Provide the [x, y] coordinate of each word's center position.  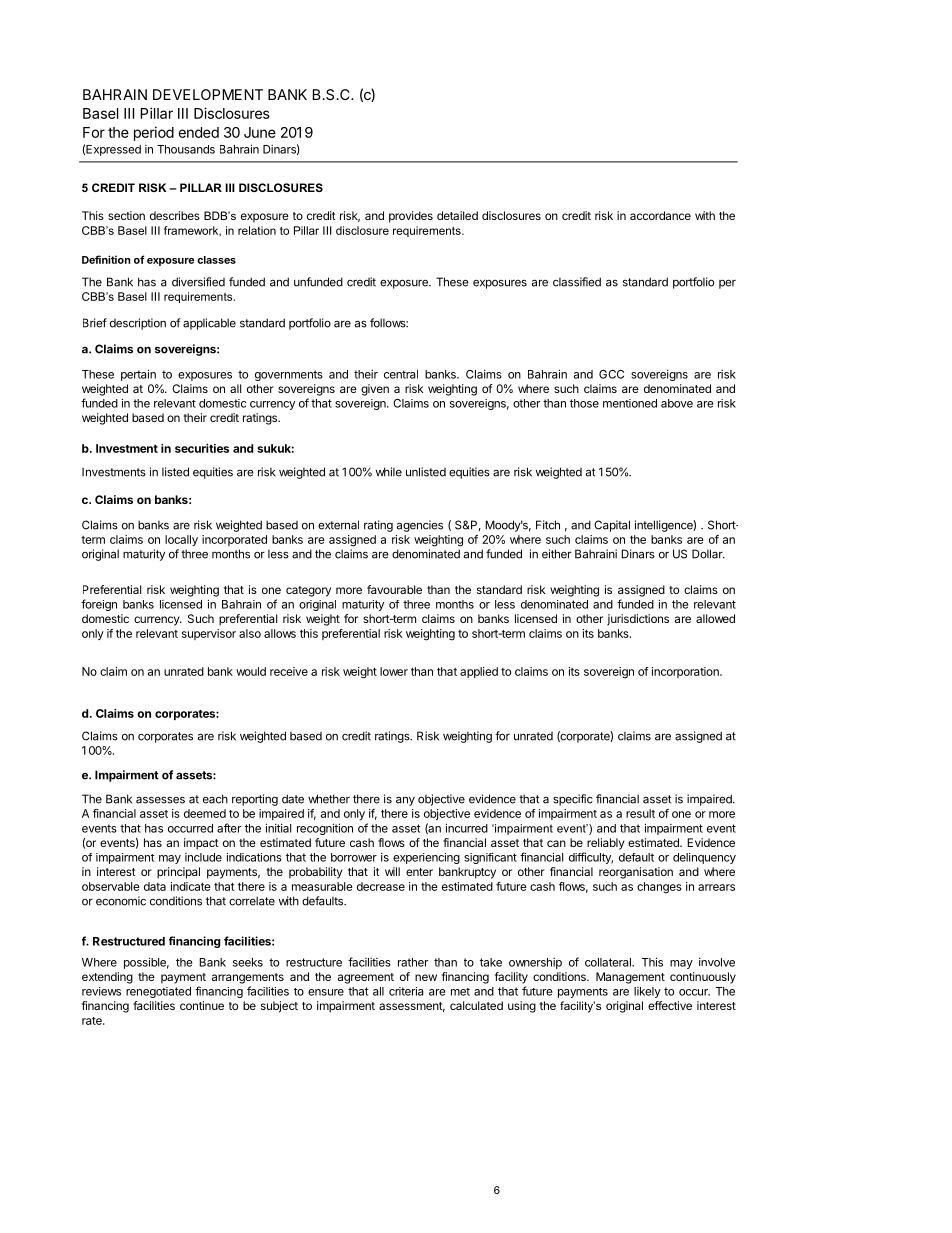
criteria [406, 991]
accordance [660, 215]
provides [411, 217]
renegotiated [158, 992]
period [154, 133]
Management [630, 978]
